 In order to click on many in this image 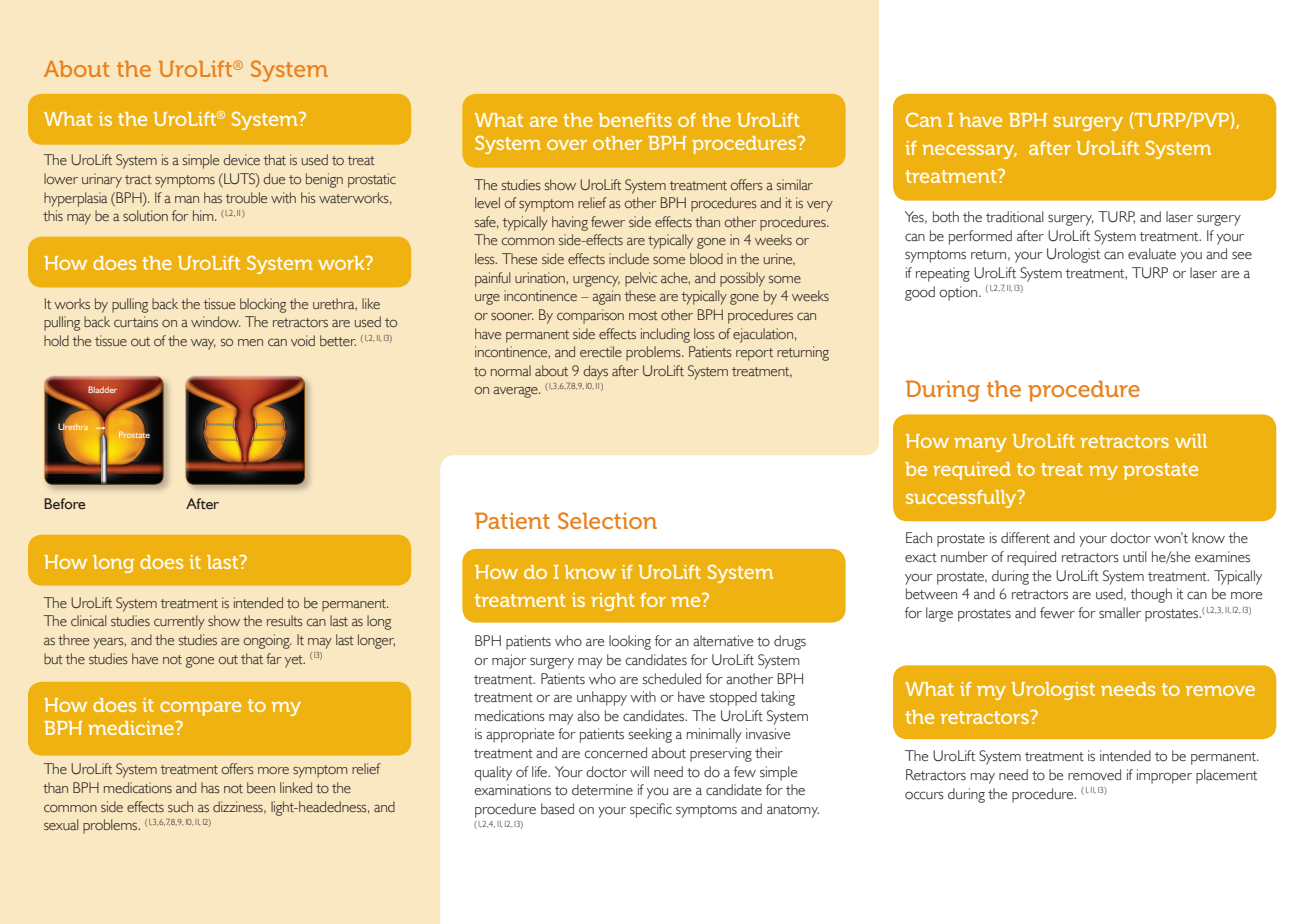, I will do `click(980, 444)`.
